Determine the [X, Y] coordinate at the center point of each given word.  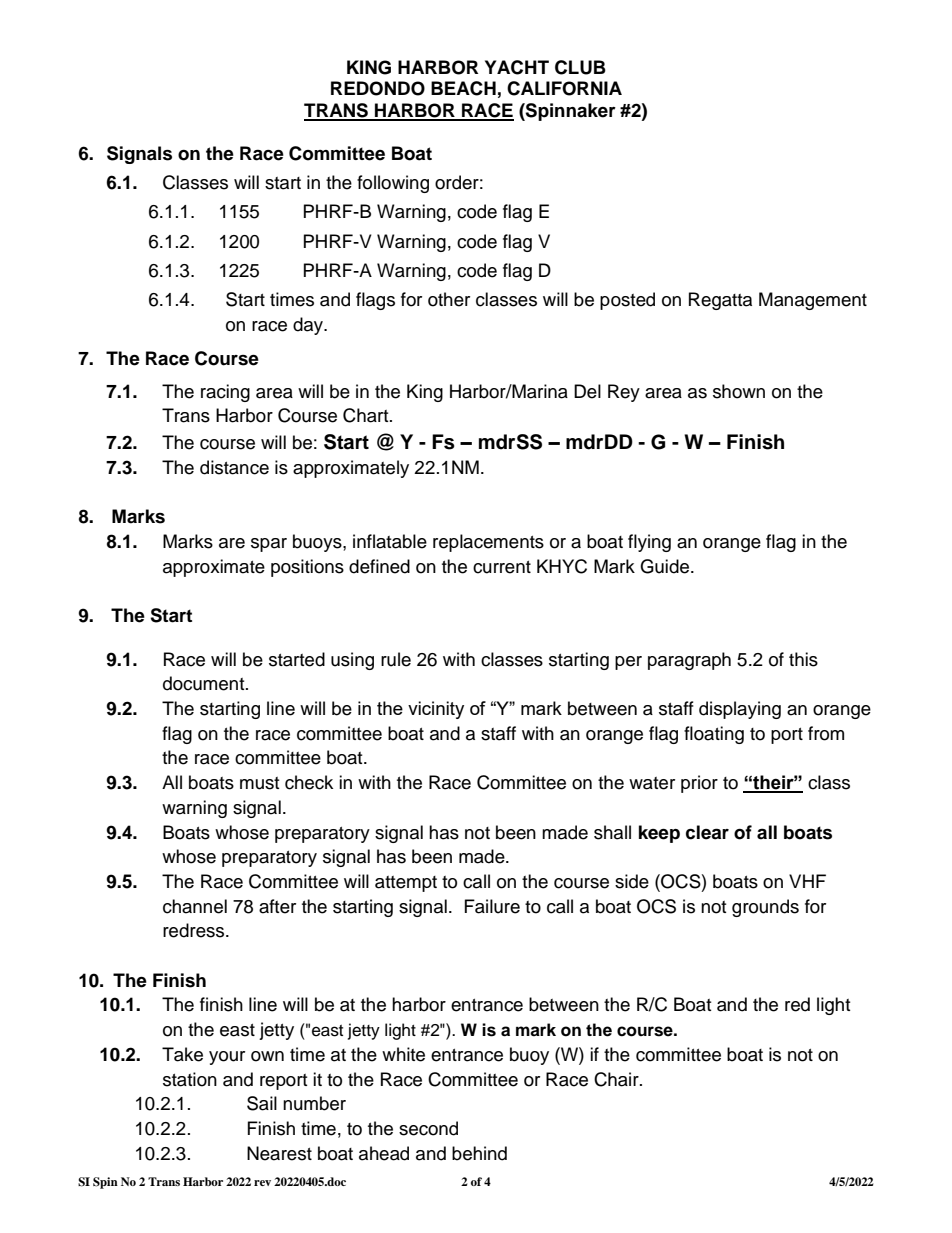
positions [307, 568]
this [803, 659]
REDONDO [378, 88]
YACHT [517, 67]
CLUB [580, 67]
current [502, 567]
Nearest [279, 1153]
